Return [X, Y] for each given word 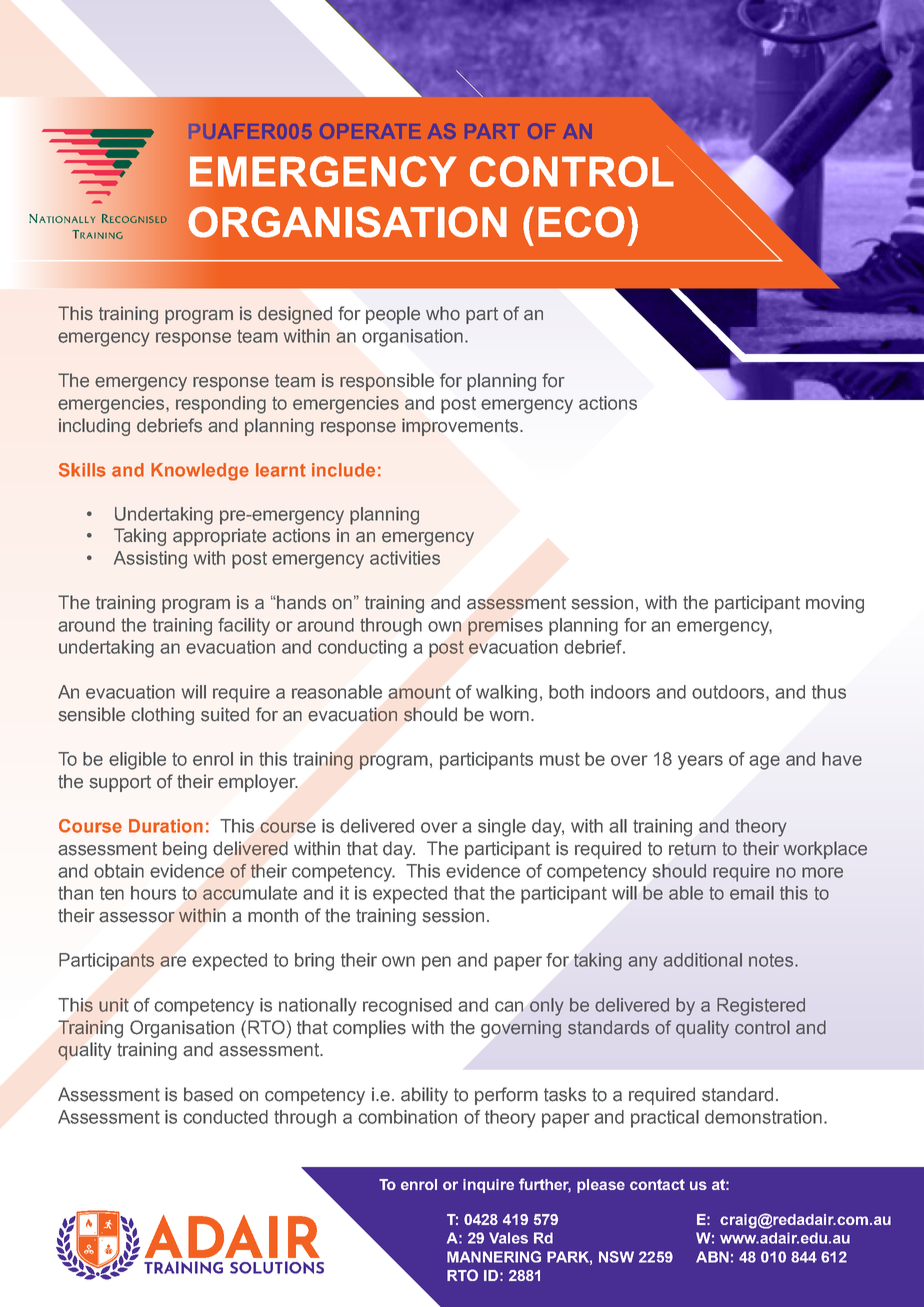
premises [505, 627]
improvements [461, 427]
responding [221, 405]
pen [436, 963]
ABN [712, 1257]
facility [244, 627]
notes [772, 960]
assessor [137, 917]
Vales [508, 1238]
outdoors [729, 693]
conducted [225, 1117]
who [443, 313]
